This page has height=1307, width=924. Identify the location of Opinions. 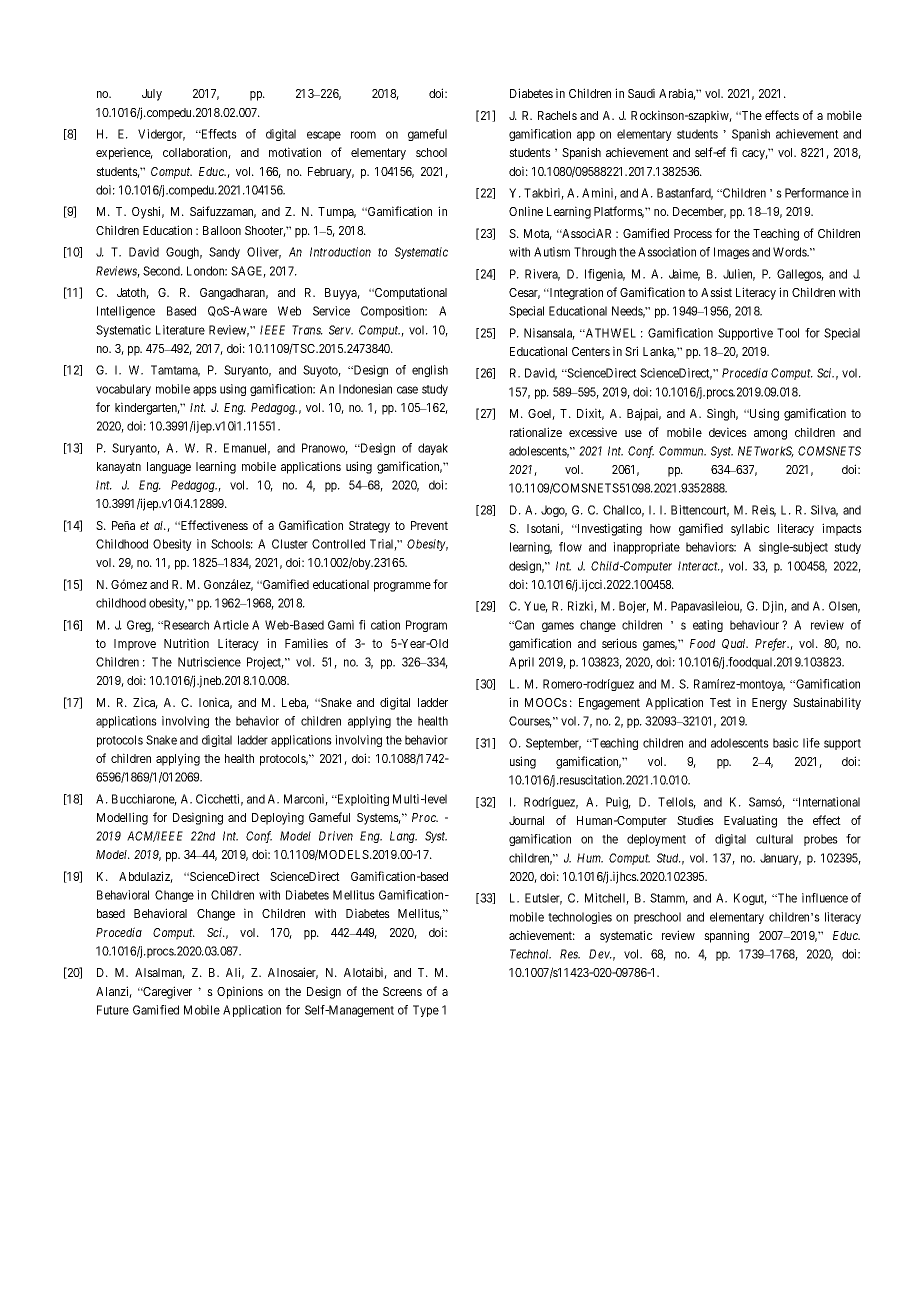
(240, 992).
